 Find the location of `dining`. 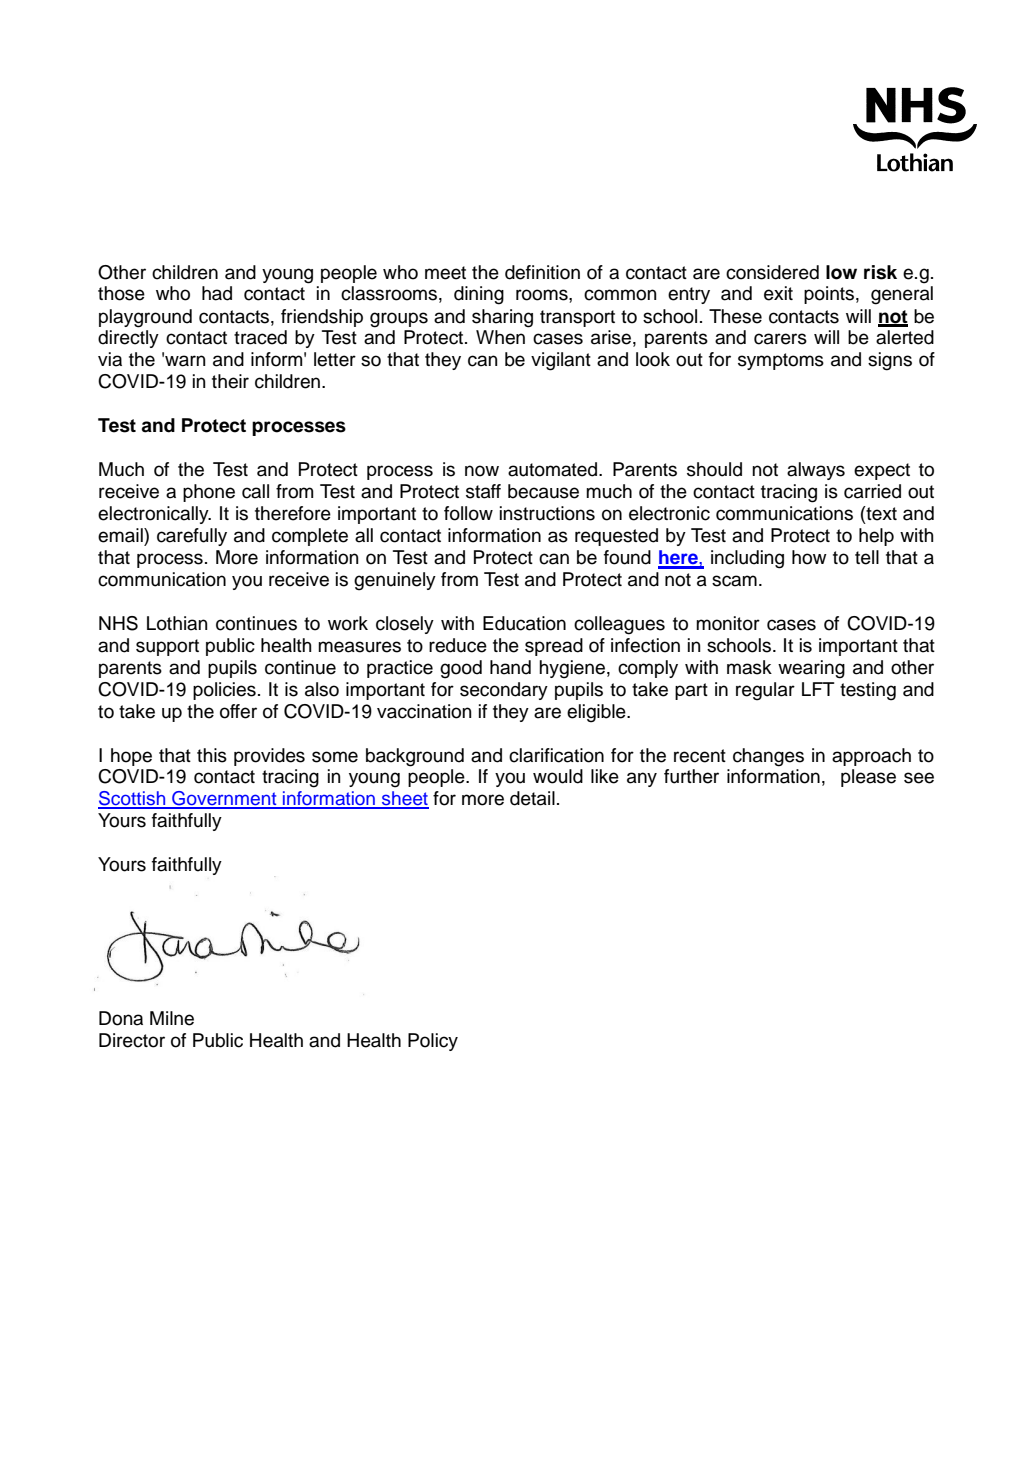

dining is located at coordinates (479, 295).
